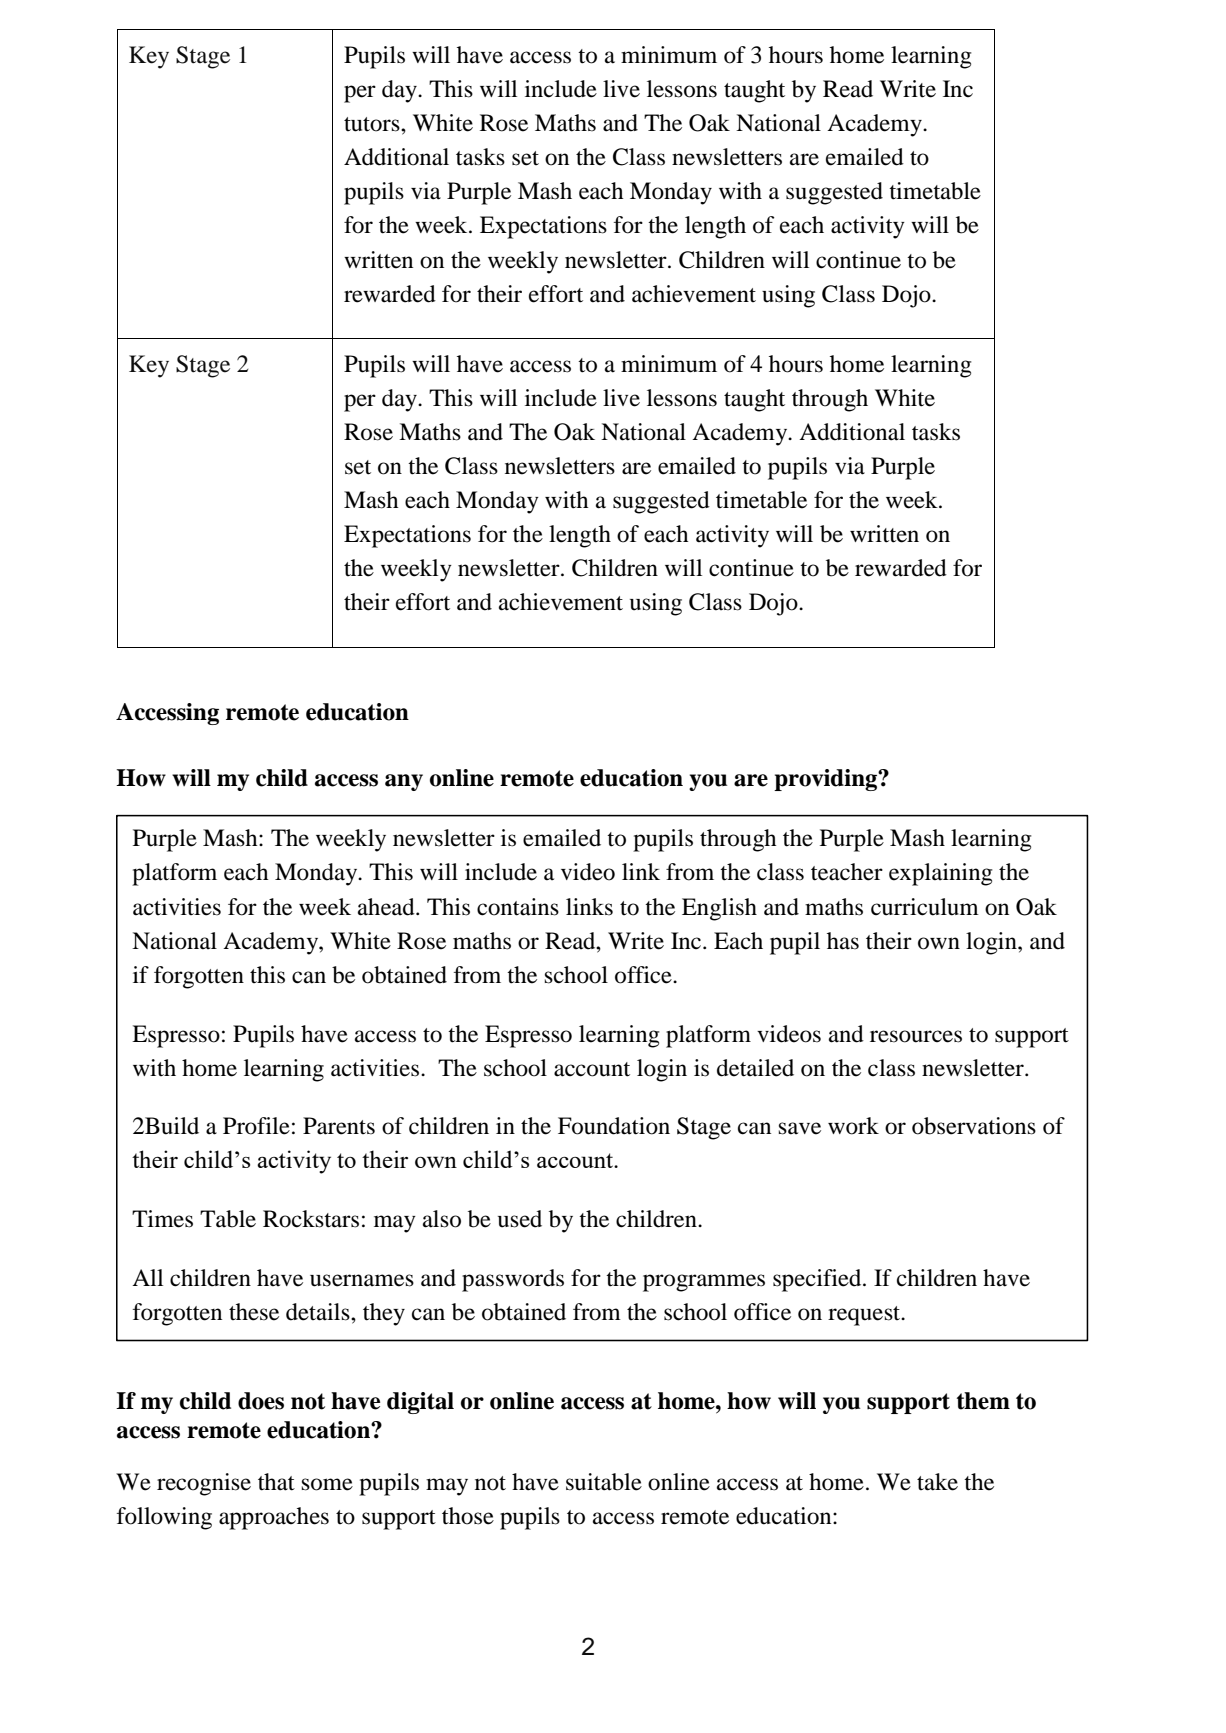  I want to click on any, so click(404, 782).
